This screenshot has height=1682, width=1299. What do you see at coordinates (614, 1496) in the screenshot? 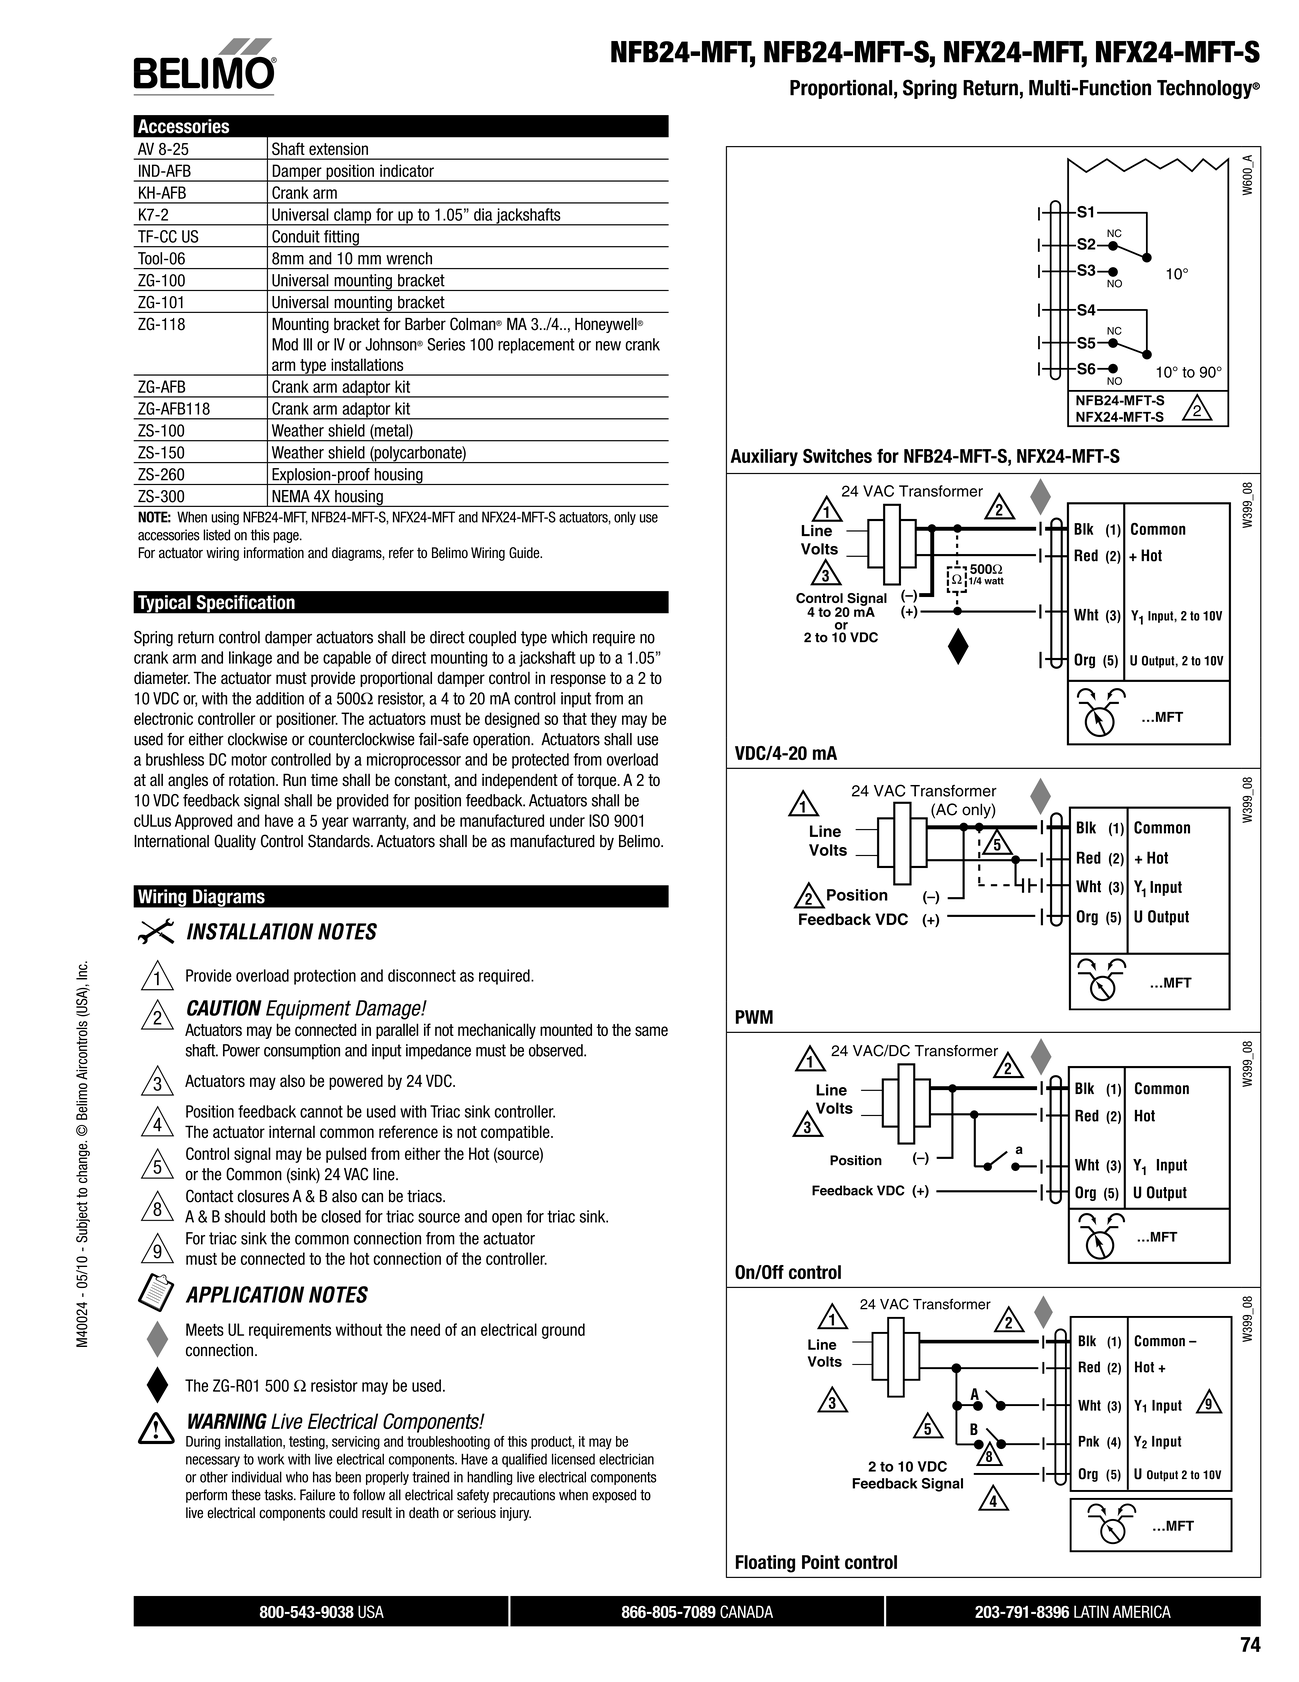
I see `exposed` at bounding box center [614, 1496].
